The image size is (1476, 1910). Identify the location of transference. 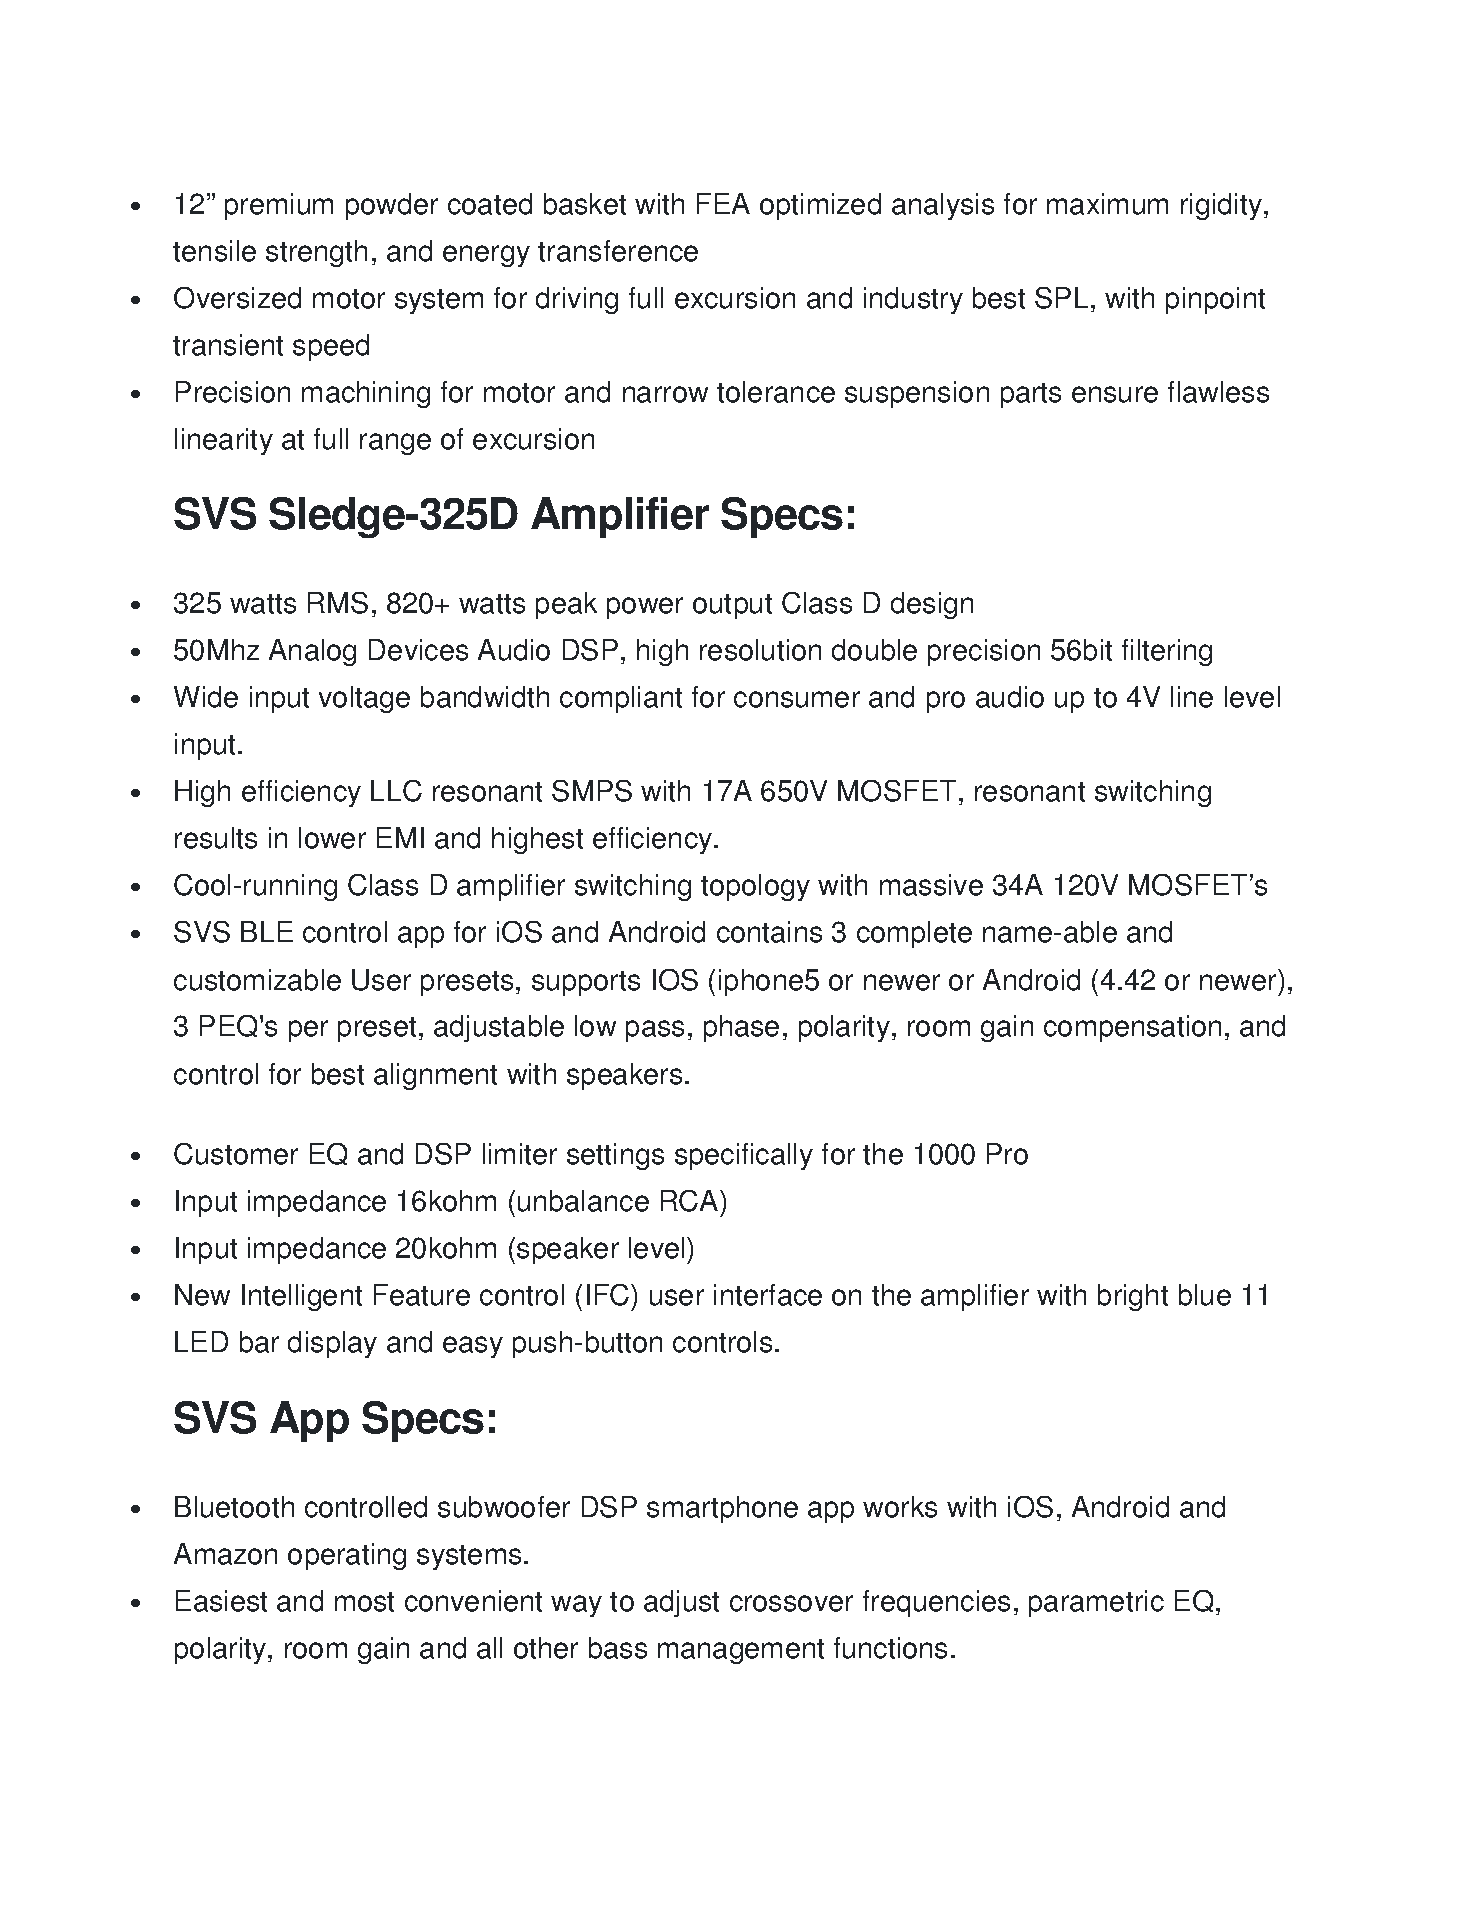
(618, 251).
